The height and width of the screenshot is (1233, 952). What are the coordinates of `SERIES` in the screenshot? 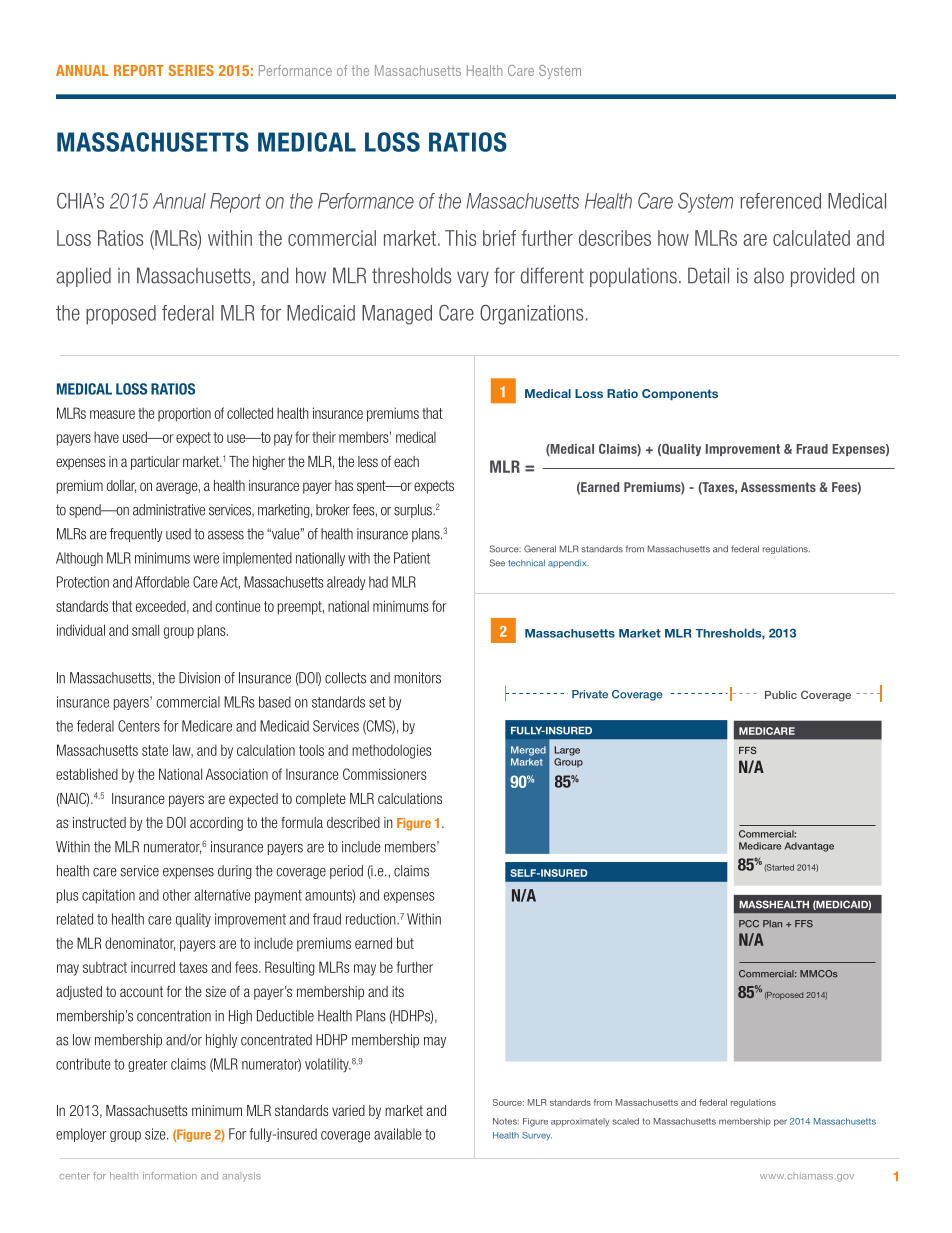 It's located at (191, 70).
